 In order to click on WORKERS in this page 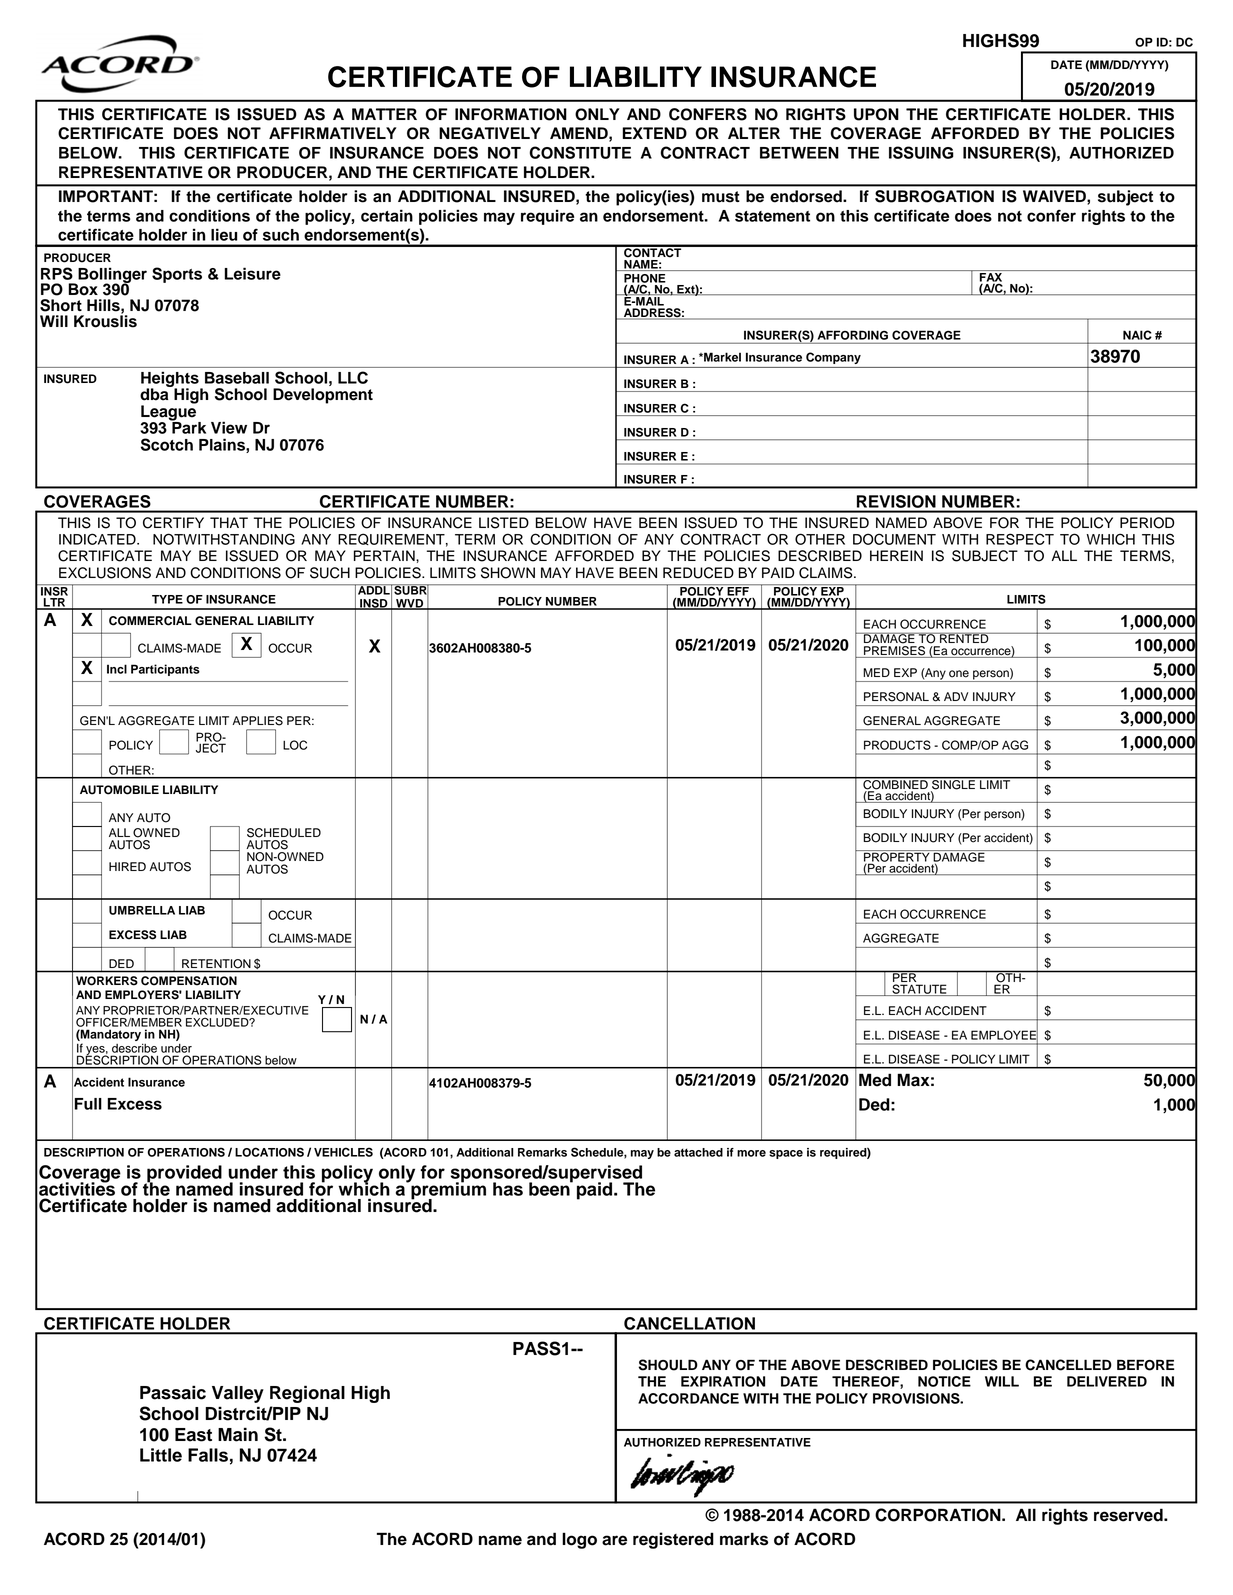, I will do `click(107, 981)`.
